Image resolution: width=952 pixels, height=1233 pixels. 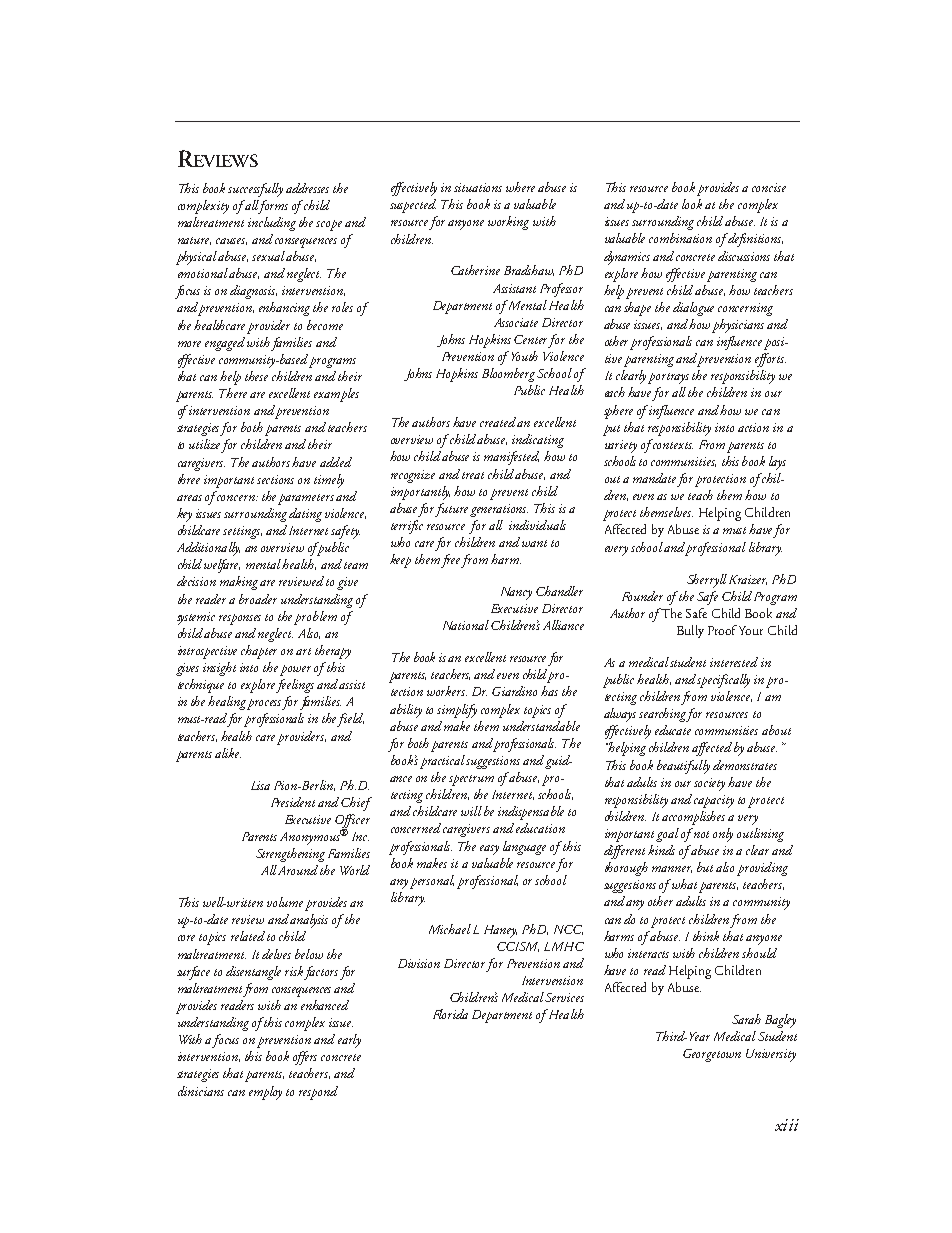 What do you see at coordinates (508, 223) in the document?
I see `working` at bounding box center [508, 223].
